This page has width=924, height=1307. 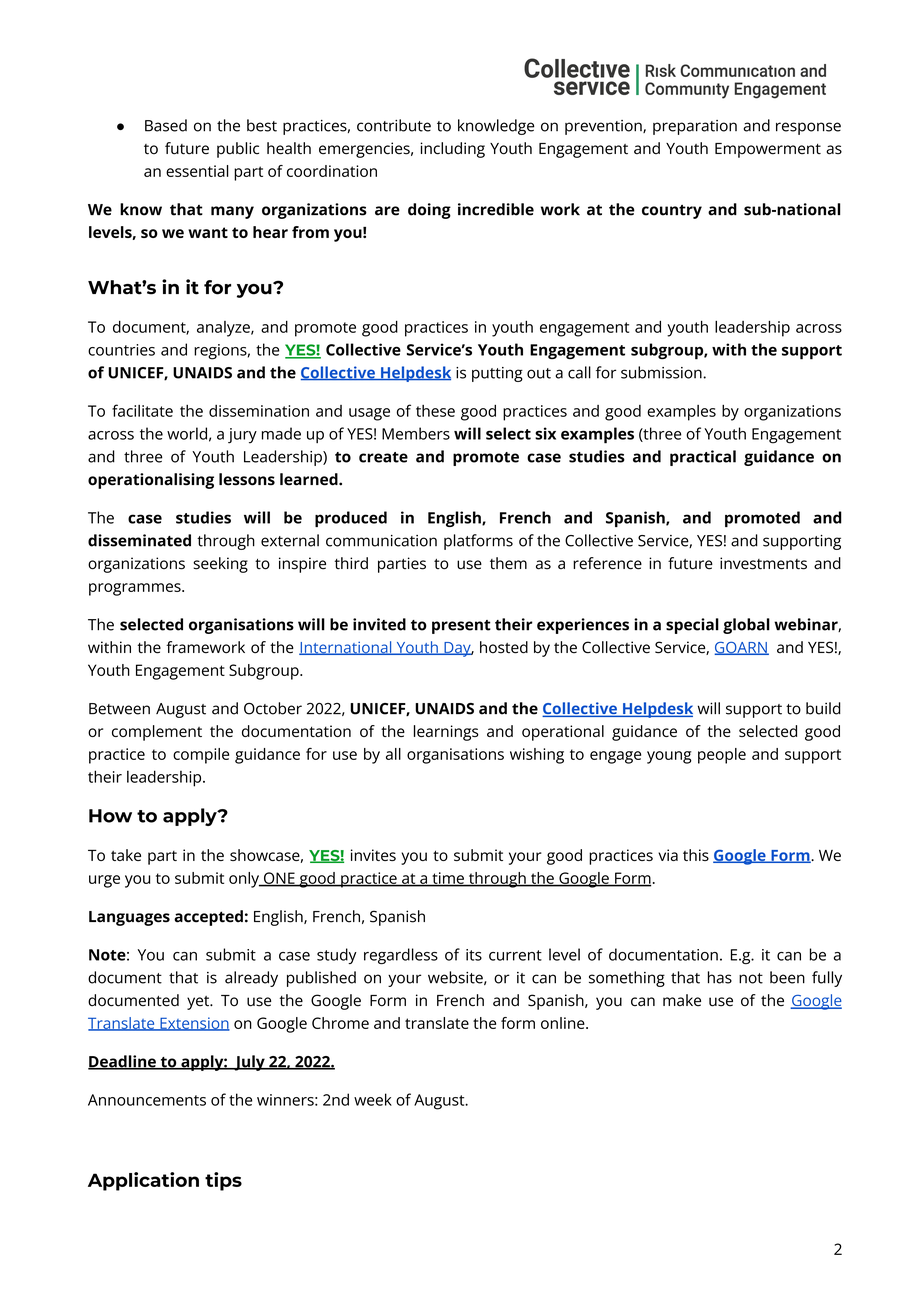 I want to click on practical, so click(x=703, y=458).
